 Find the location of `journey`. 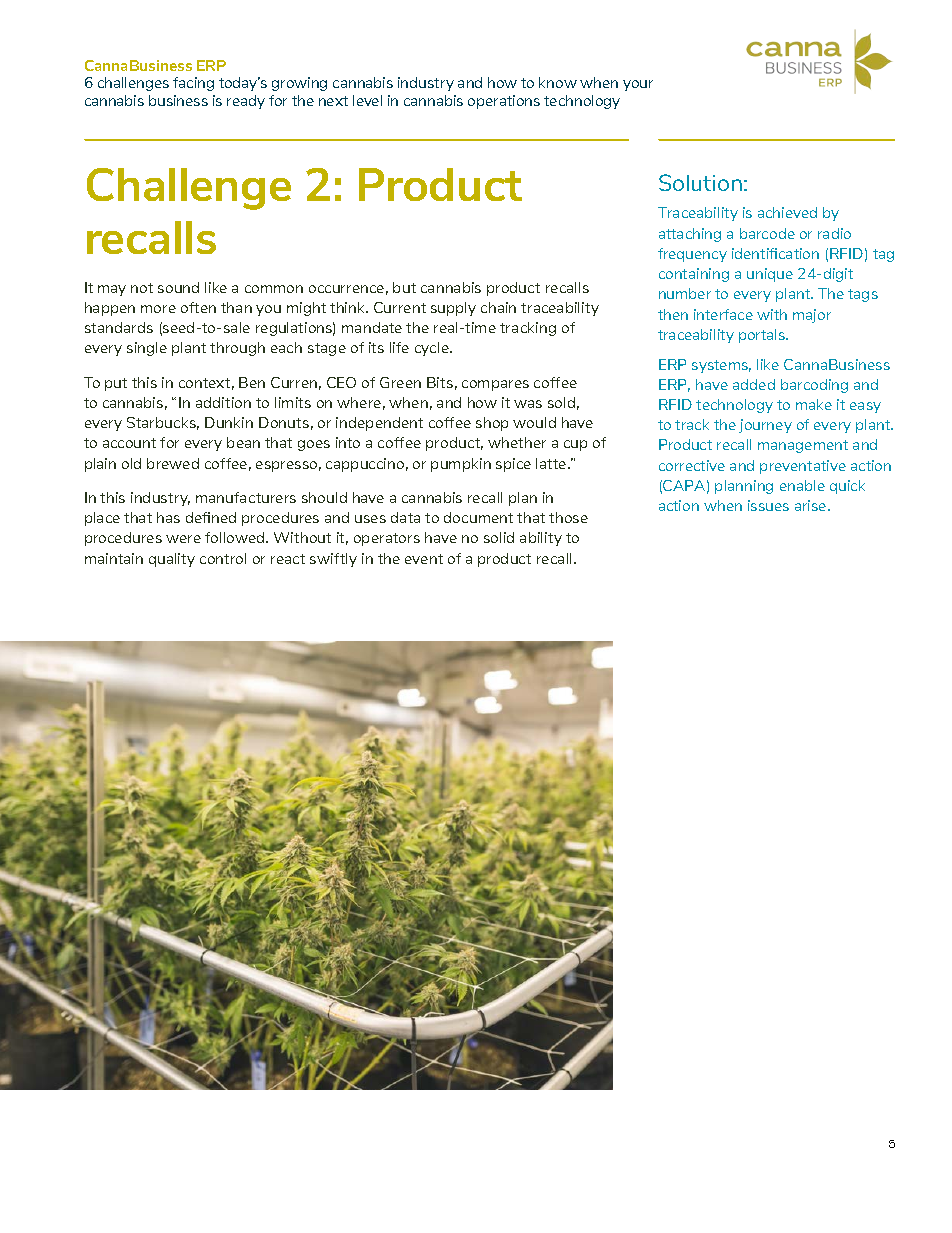

journey is located at coordinates (765, 426).
